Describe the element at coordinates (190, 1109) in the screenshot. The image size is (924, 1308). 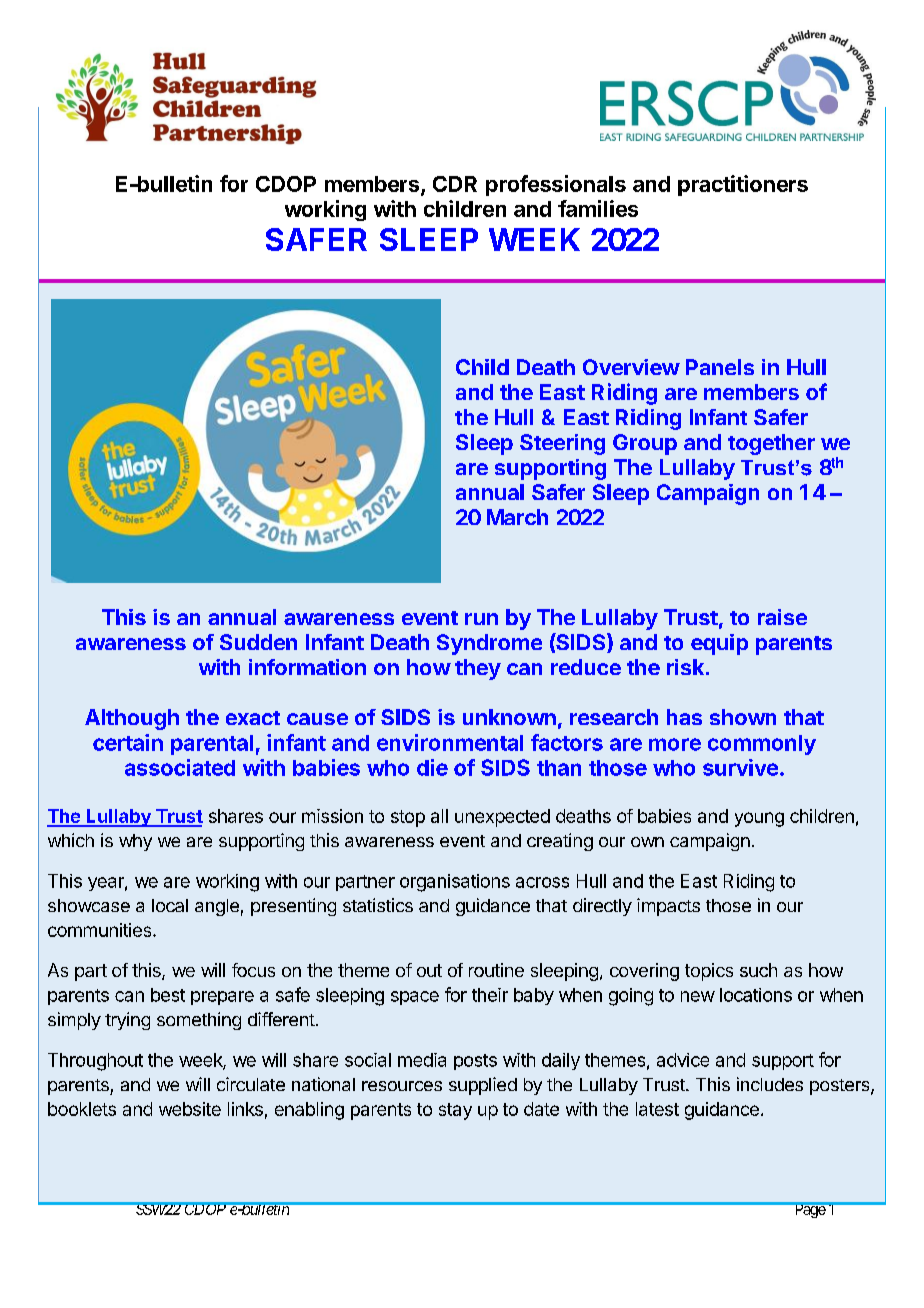
I see `website` at that location.
